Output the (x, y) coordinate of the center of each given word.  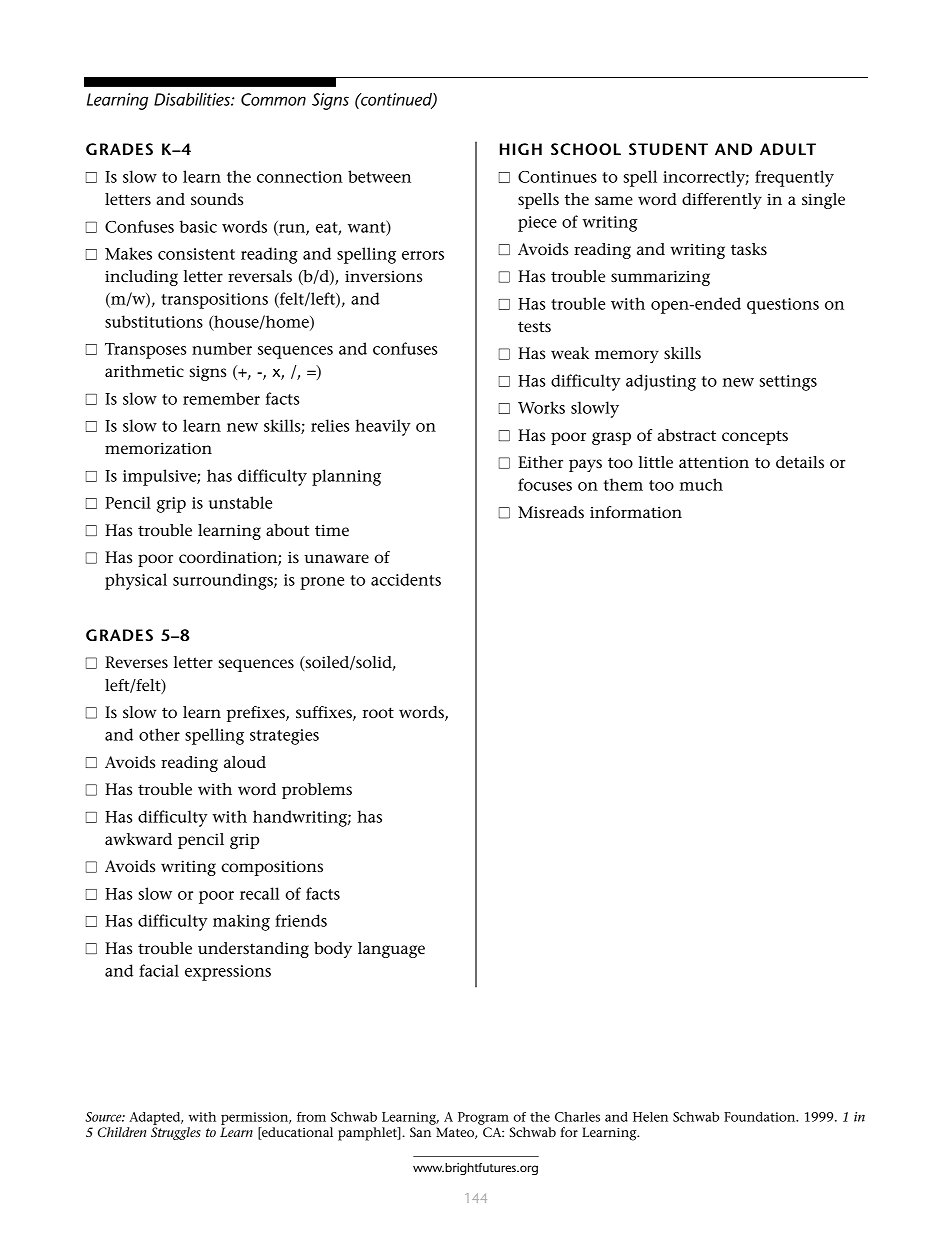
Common (273, 99)
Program (483, 1118)
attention (714, 462)
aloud (245, 762)
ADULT (788, 149)
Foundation (761, 1117)
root (378, 712)
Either (540, 462)
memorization (158, 448)
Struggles (176, 1133)
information (636, 512)
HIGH (521, 149)
